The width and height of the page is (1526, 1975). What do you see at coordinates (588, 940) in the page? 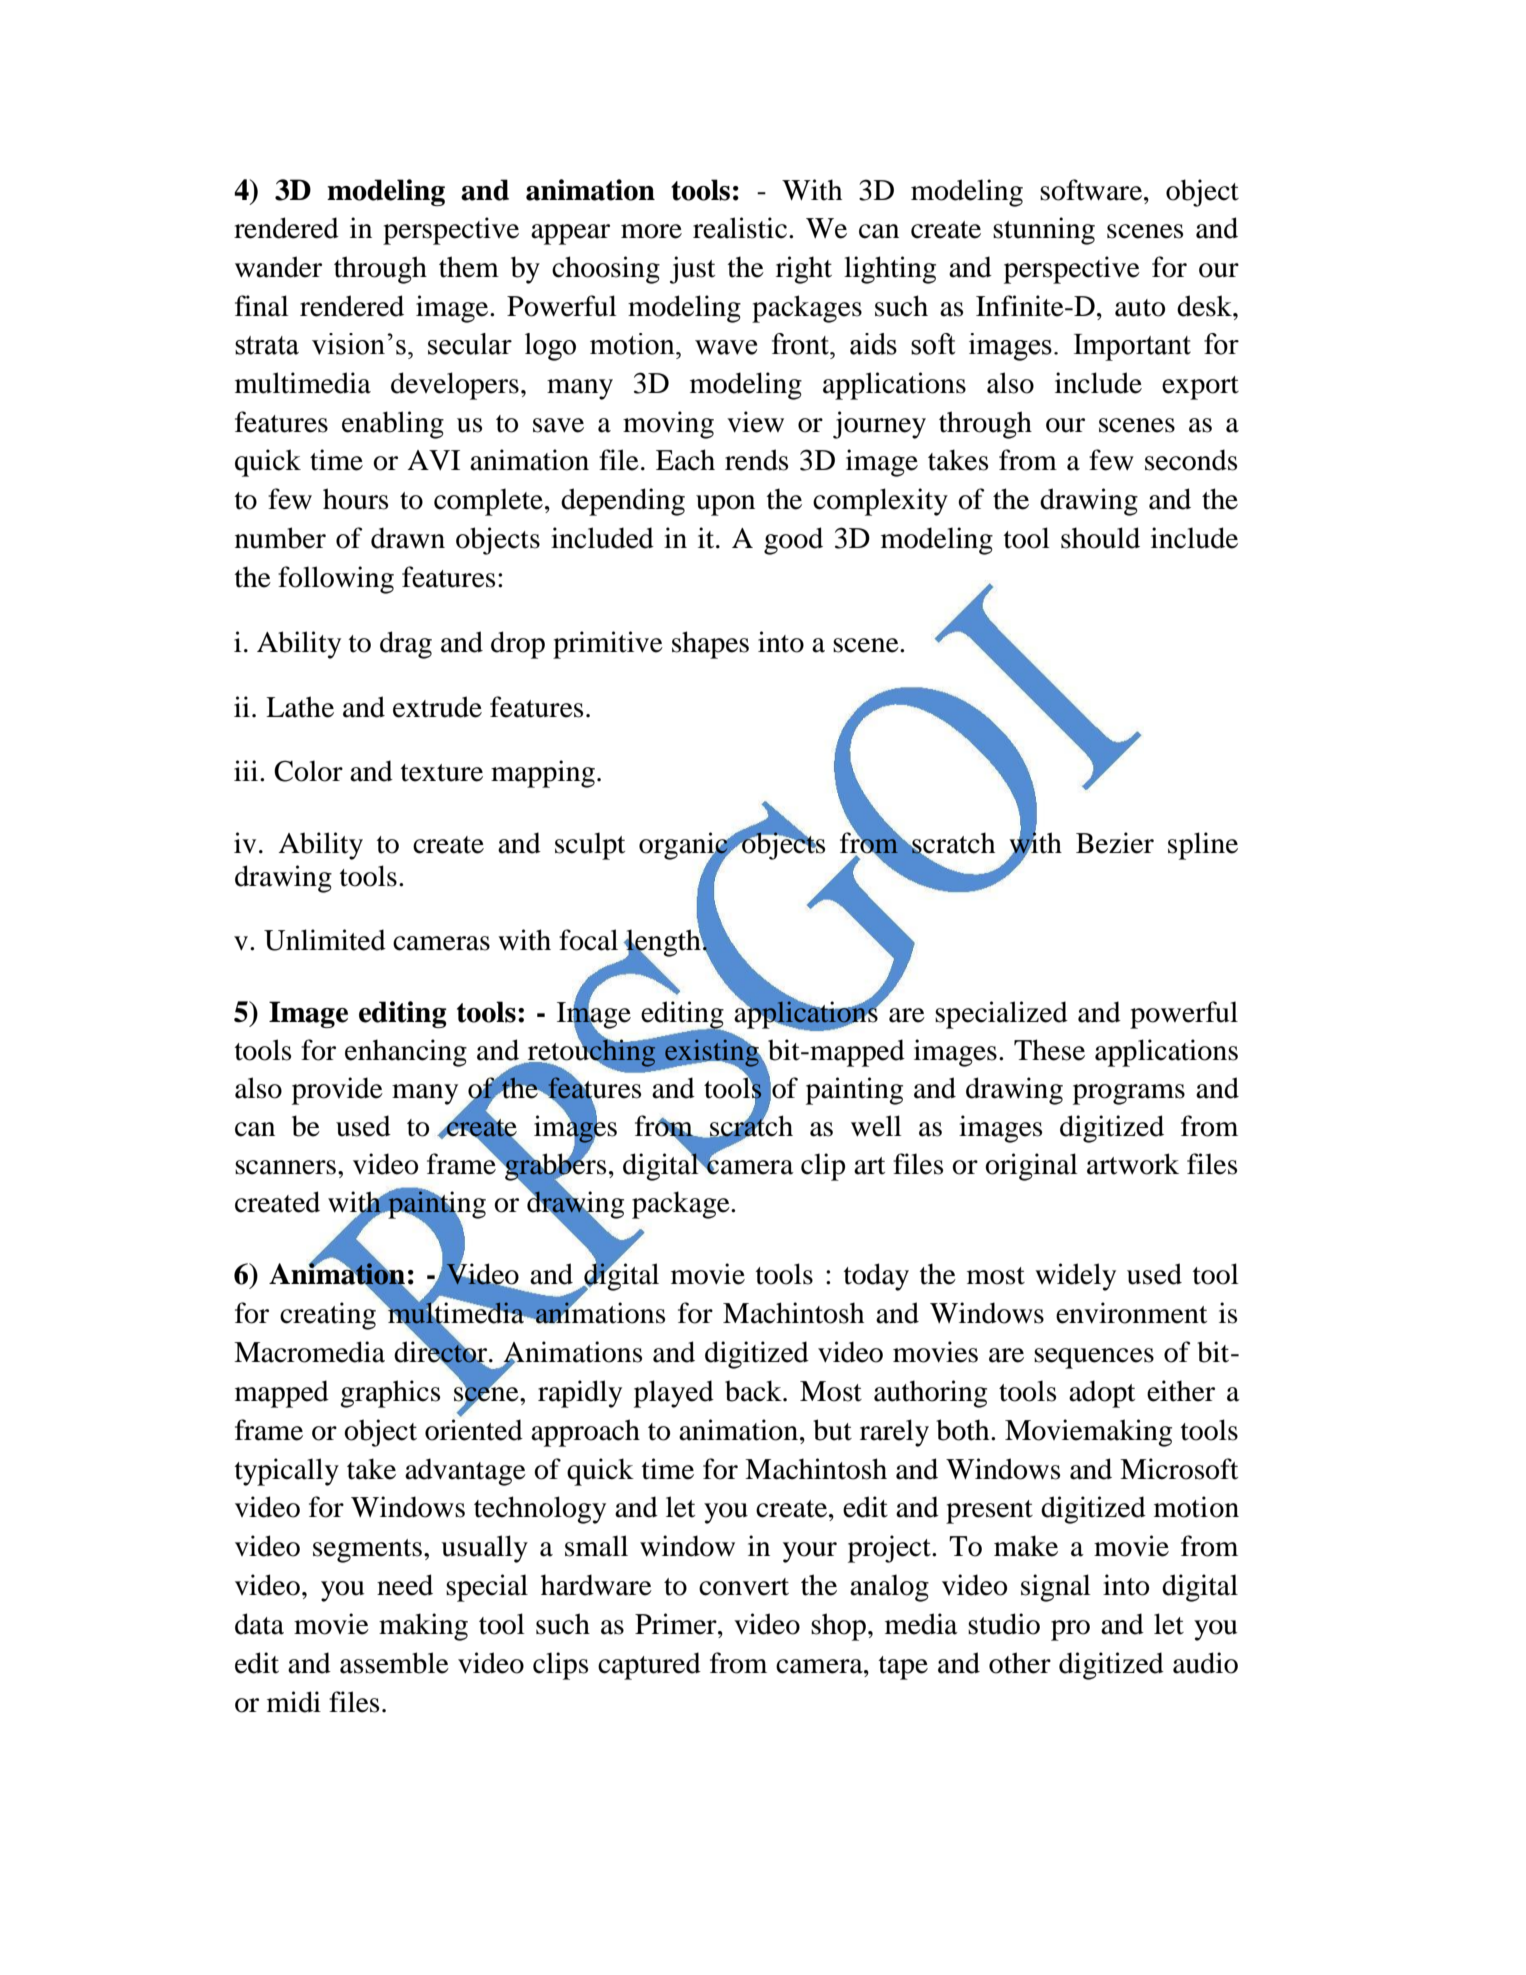
I see `focal` at bounding box center [588, 940].
